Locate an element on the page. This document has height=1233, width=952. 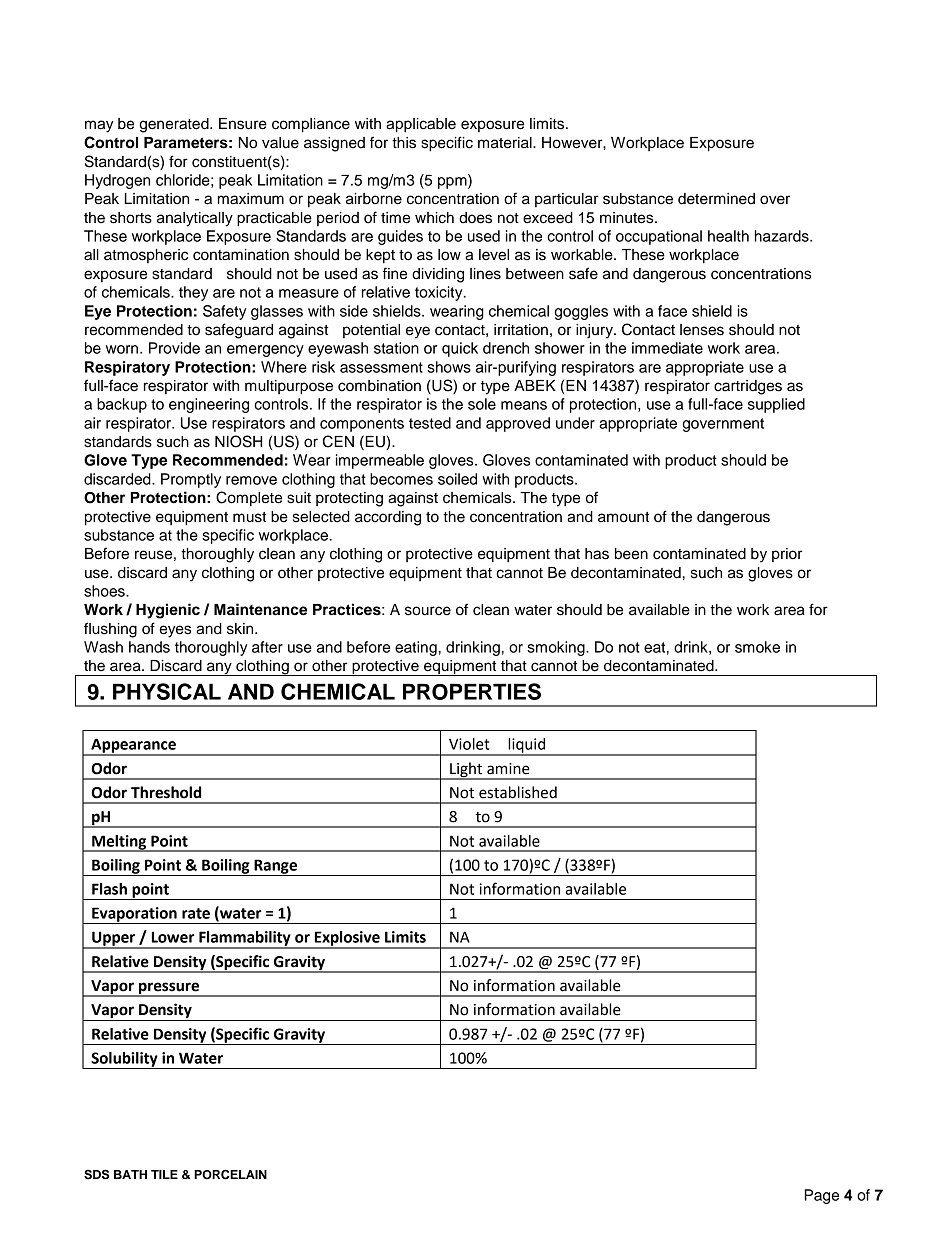
determined is located at coordinates (716, 199).
